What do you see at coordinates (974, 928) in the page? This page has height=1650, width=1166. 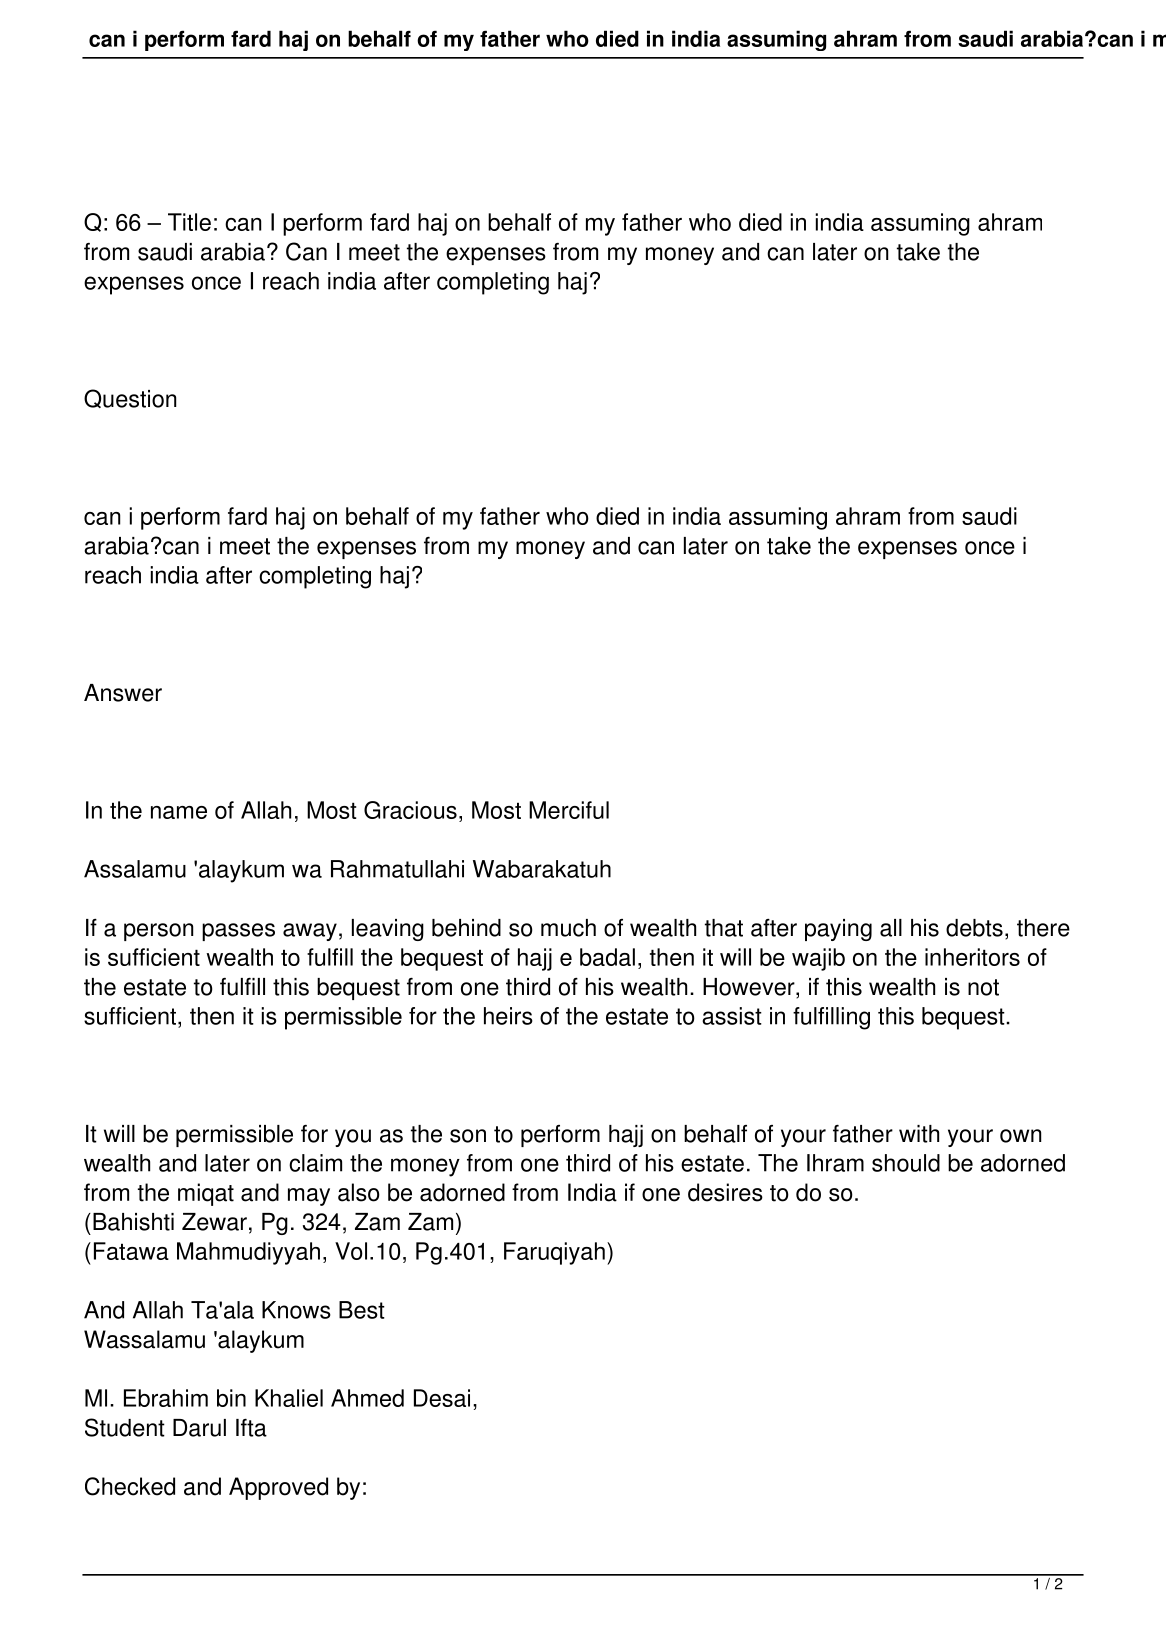 I see `debts` at bounding box center [974, 928].
